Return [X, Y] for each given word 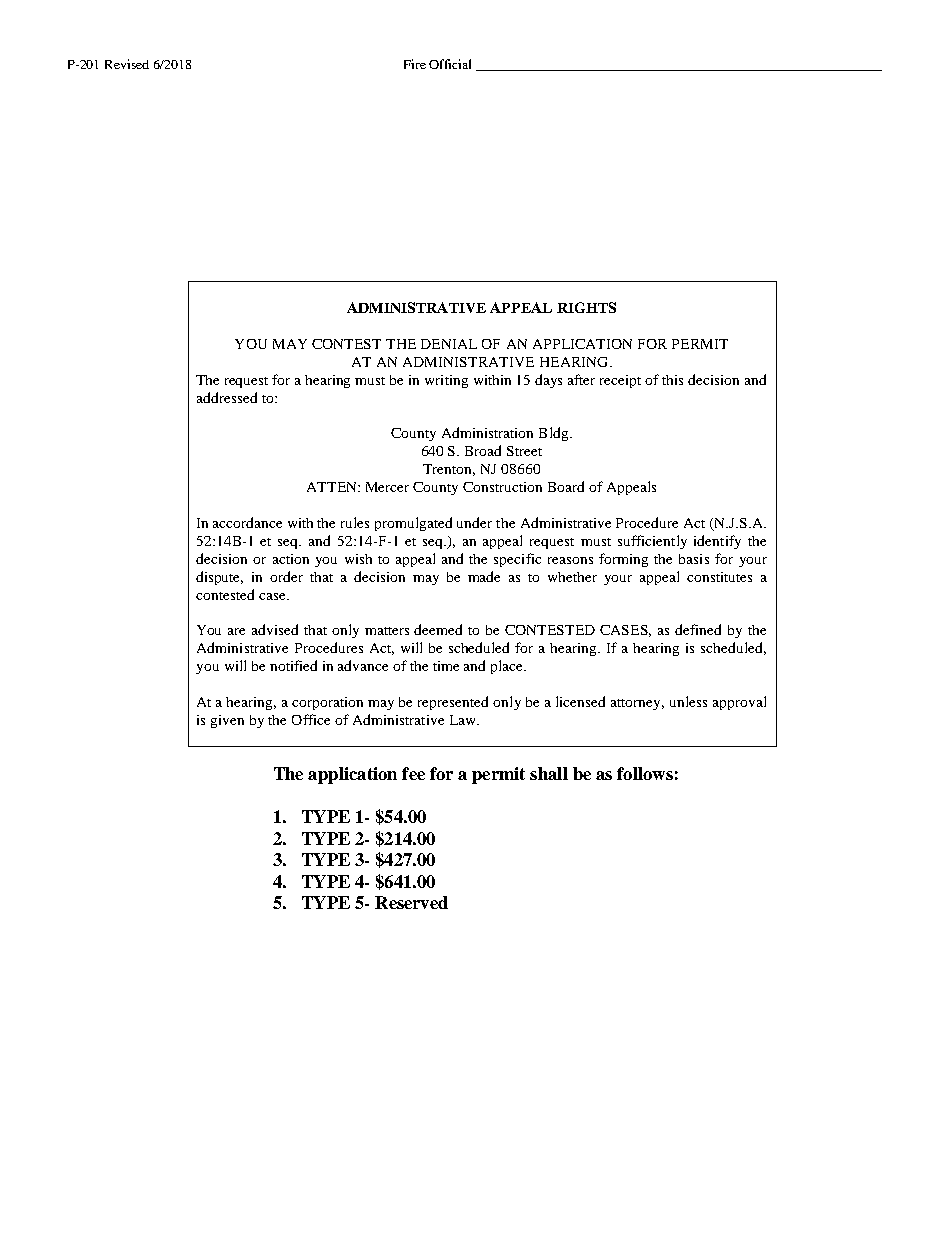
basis [694, 559]
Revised [127, 64]
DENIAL [449, 344]
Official [450, 64]
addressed [227, 397]
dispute [219, 578]
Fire [415, 64]
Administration [487, 432]
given [227, 721]
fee [413, 773]
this [672, 380]
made [484, 576]
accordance [247, 522]
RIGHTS [586, 307]
